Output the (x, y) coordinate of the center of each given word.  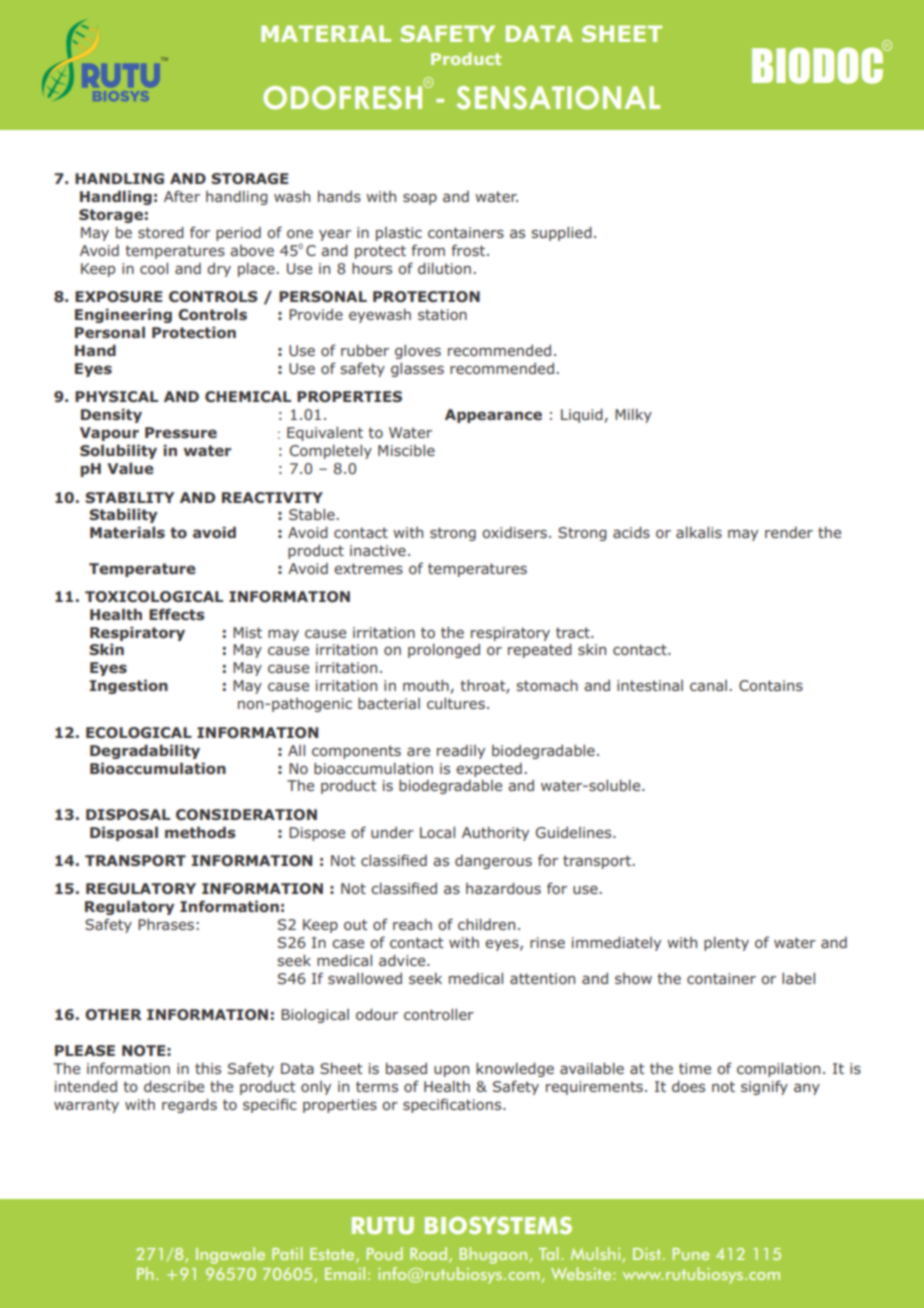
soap (420, 199)
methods (200, 832)
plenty (726, 944)
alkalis (699, 532)
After (182, 196)
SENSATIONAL (558, 98)
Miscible (406, 450)
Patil (287, 1253)
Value (130, 468)
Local (437, 832)
